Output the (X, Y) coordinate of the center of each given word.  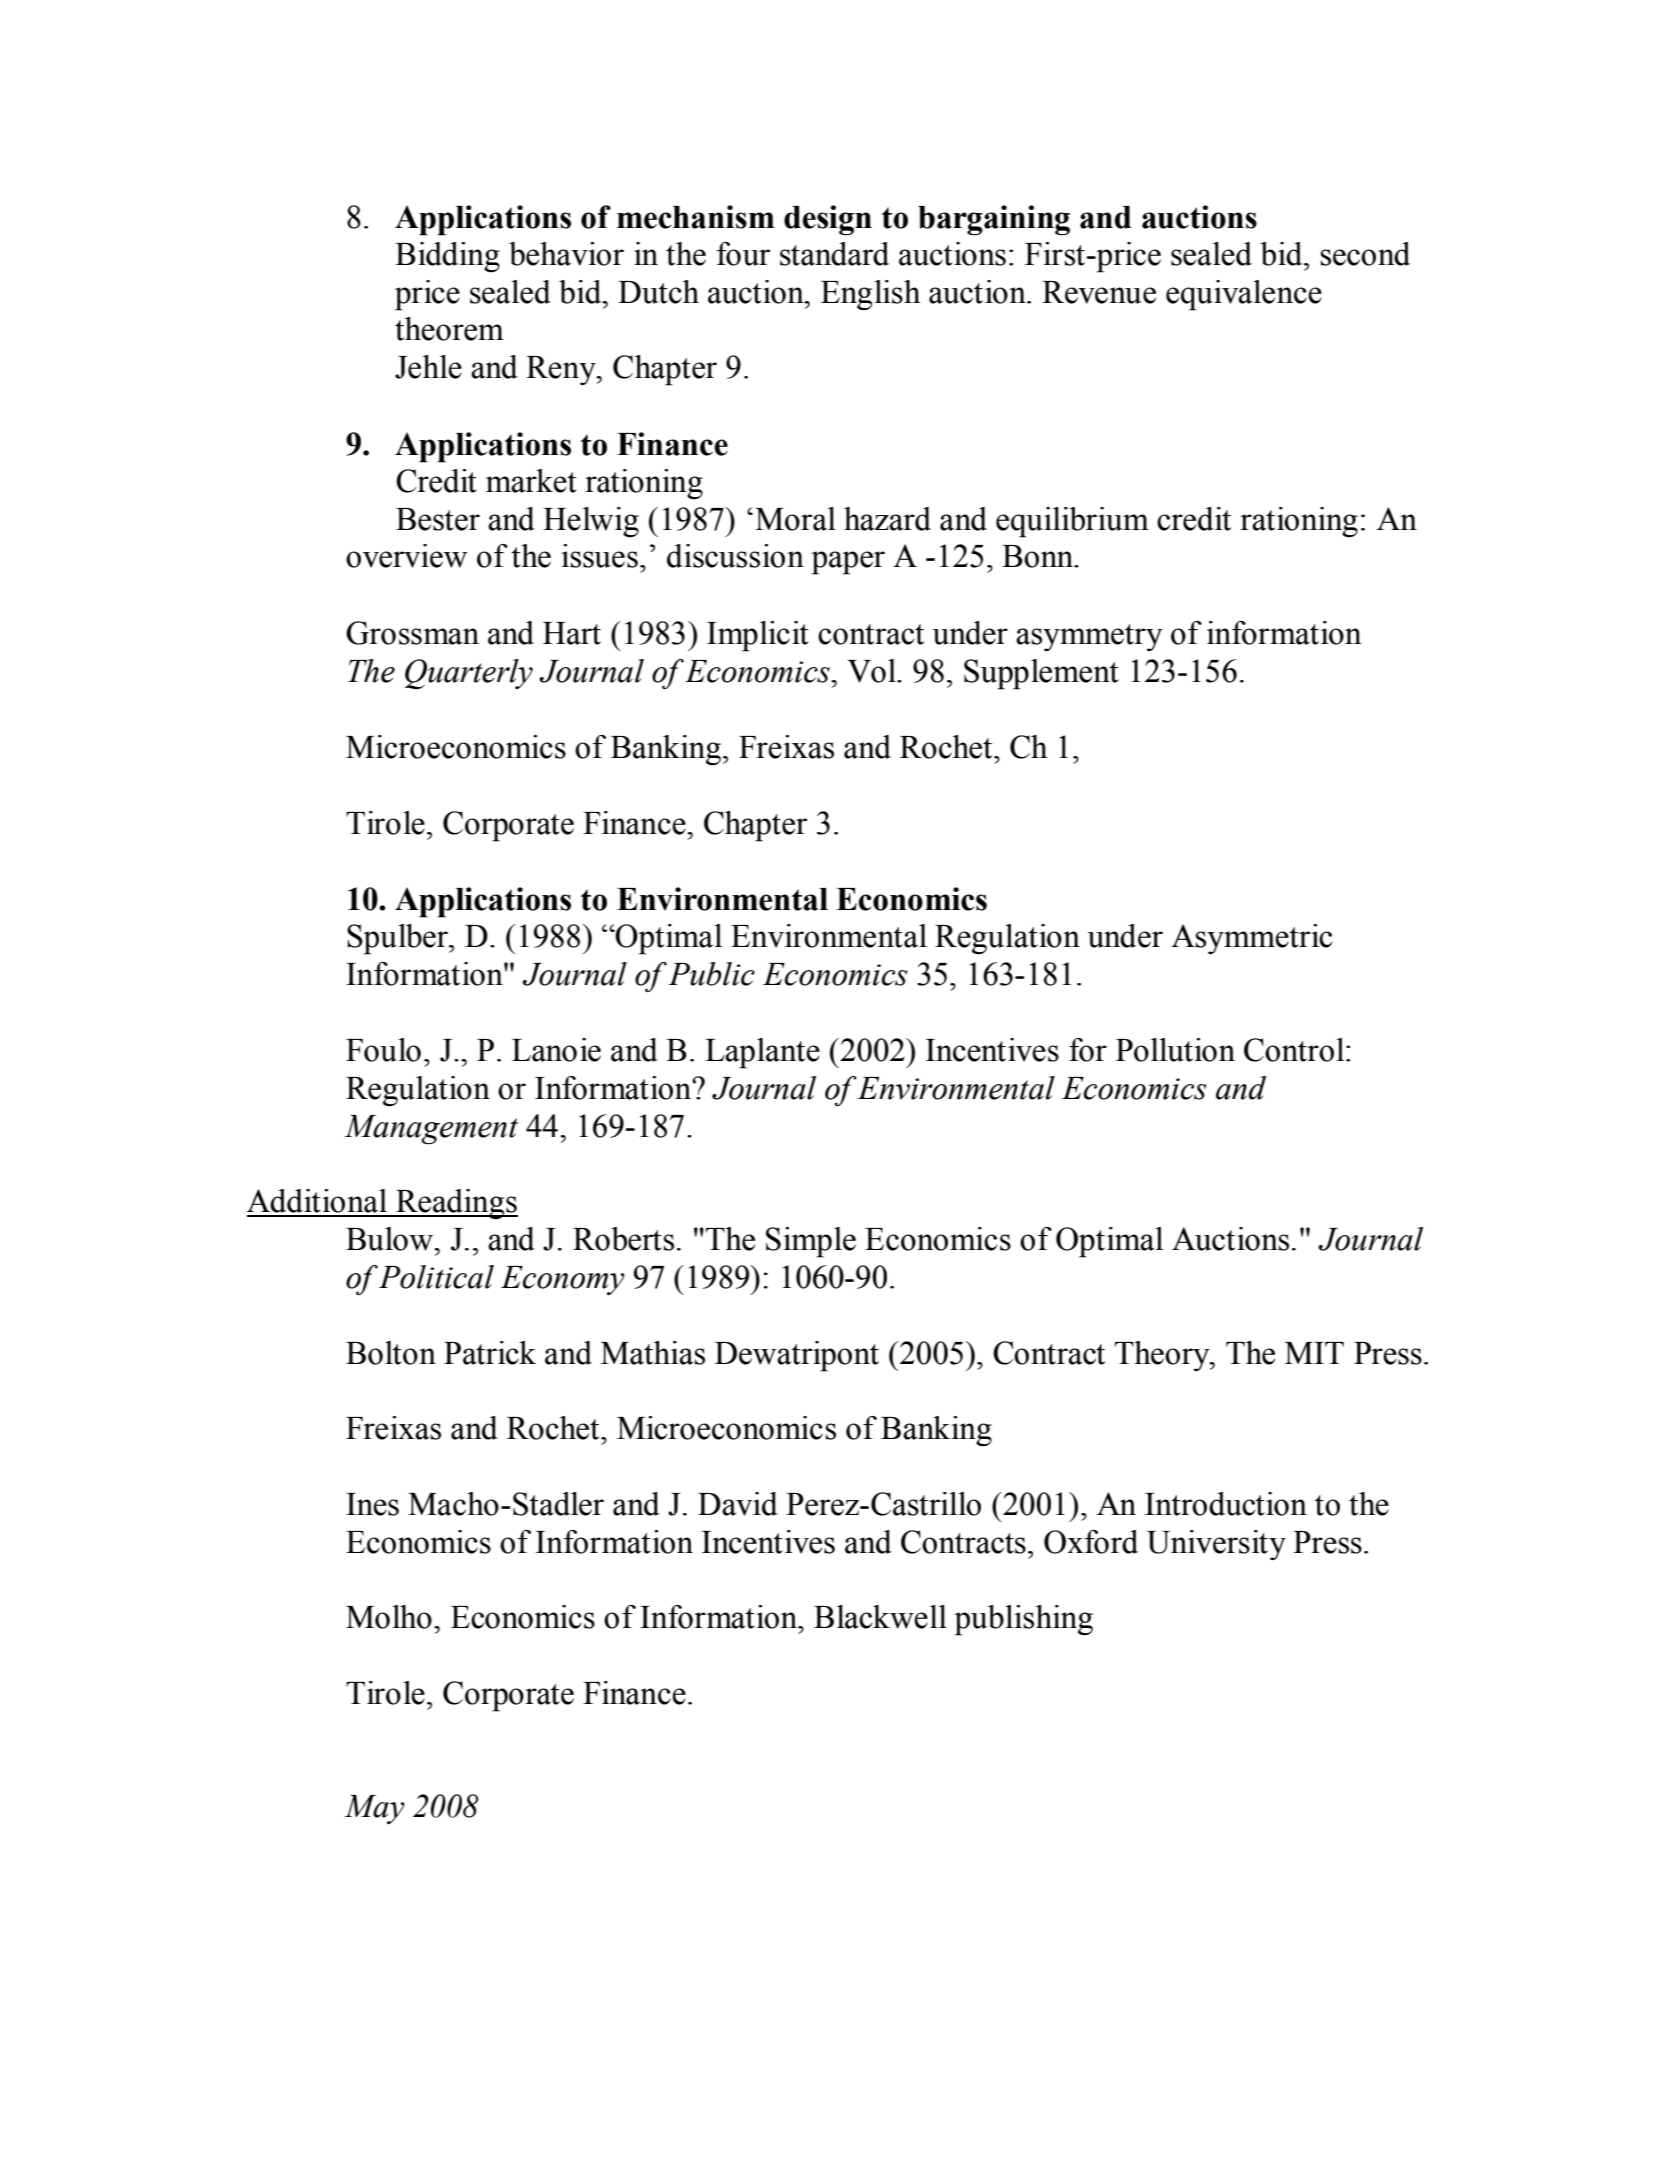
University (1216, 1545)
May (374, 1809)
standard (834, 254)
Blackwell (880, 1617)
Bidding (447, 257)
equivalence (1244, 295)
